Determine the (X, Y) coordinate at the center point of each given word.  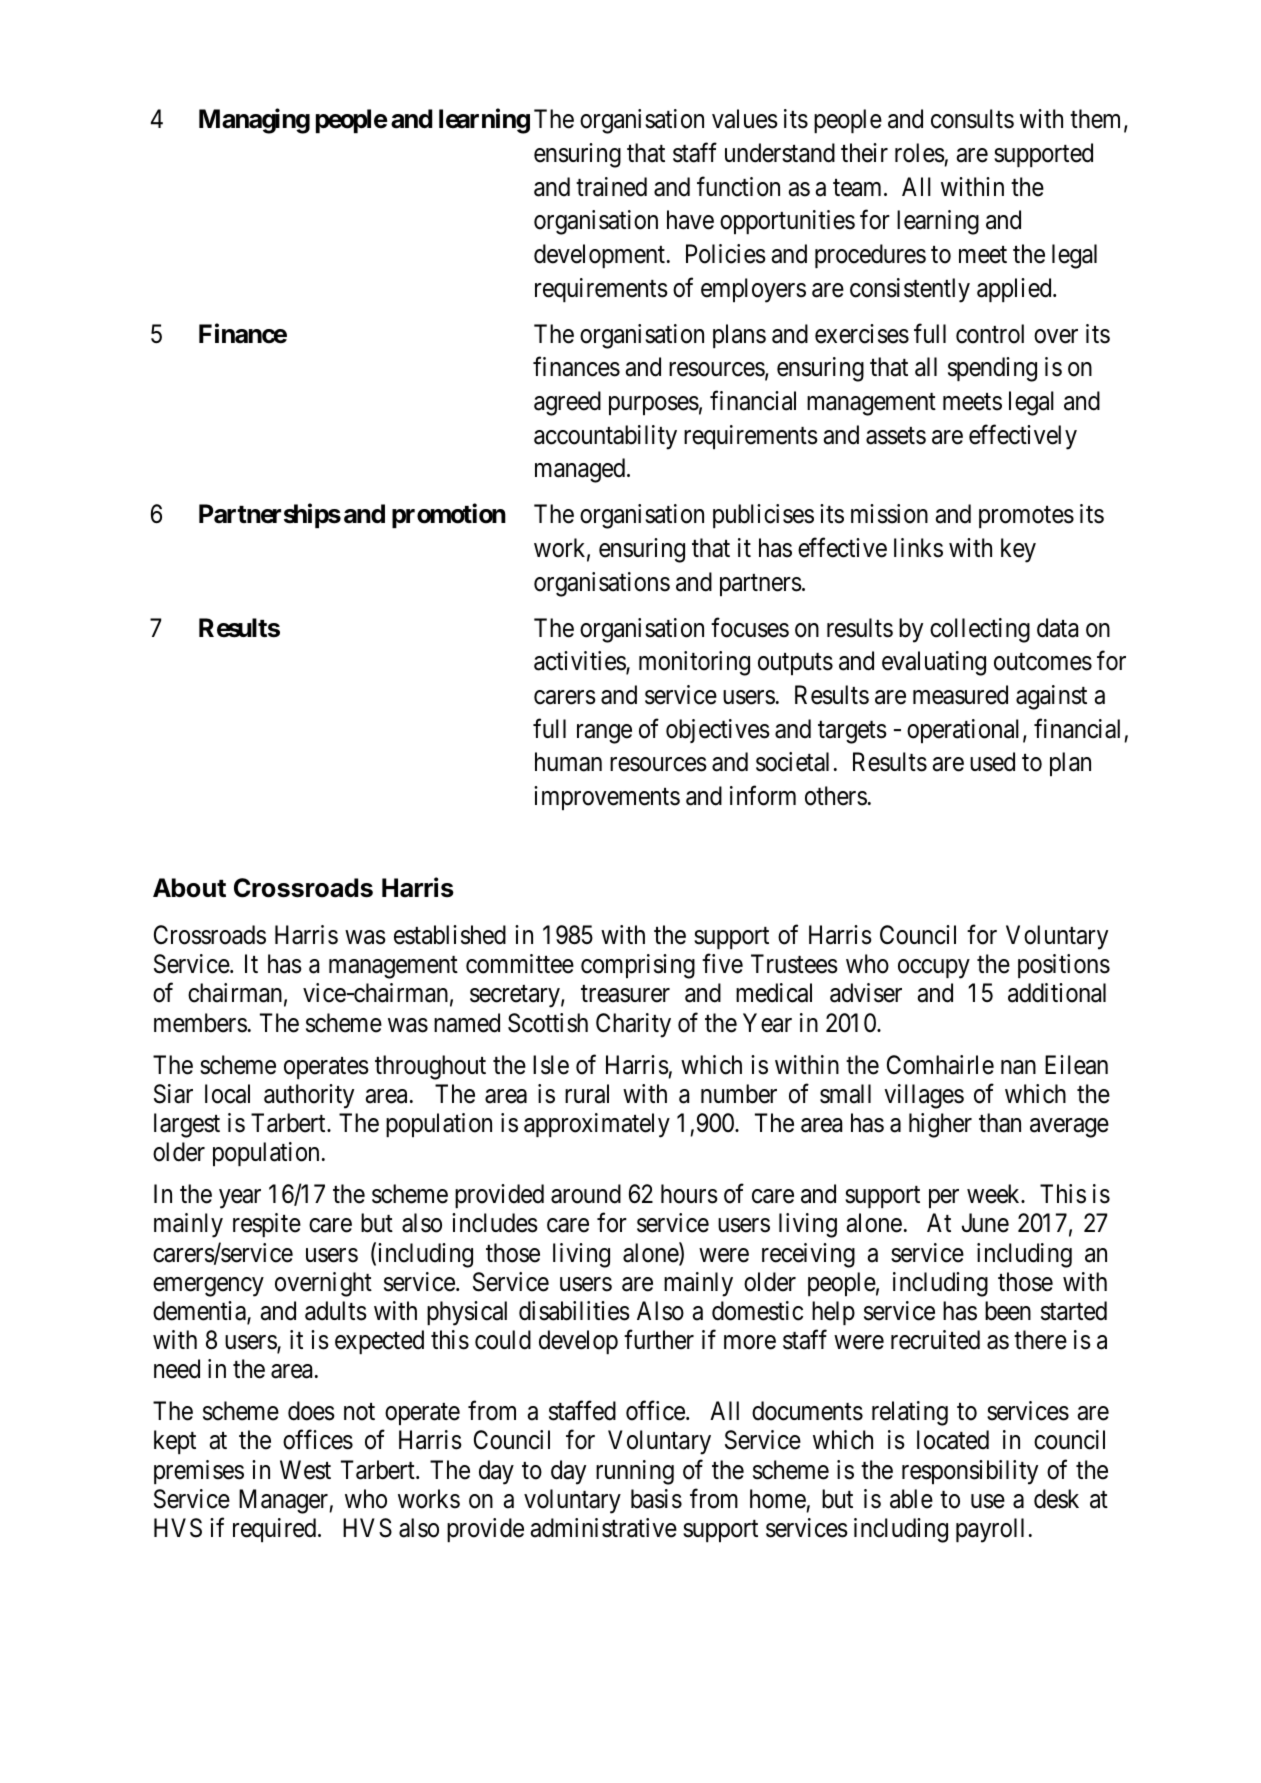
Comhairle (940, 1065)
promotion (449, 516)
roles (920, 153)
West (305, 1470)
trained (611, 187)
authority (309, 1096)
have (690, 220)
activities (580, 662)
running (635, 1472)
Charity (633, 1025)
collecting (980, 630)
